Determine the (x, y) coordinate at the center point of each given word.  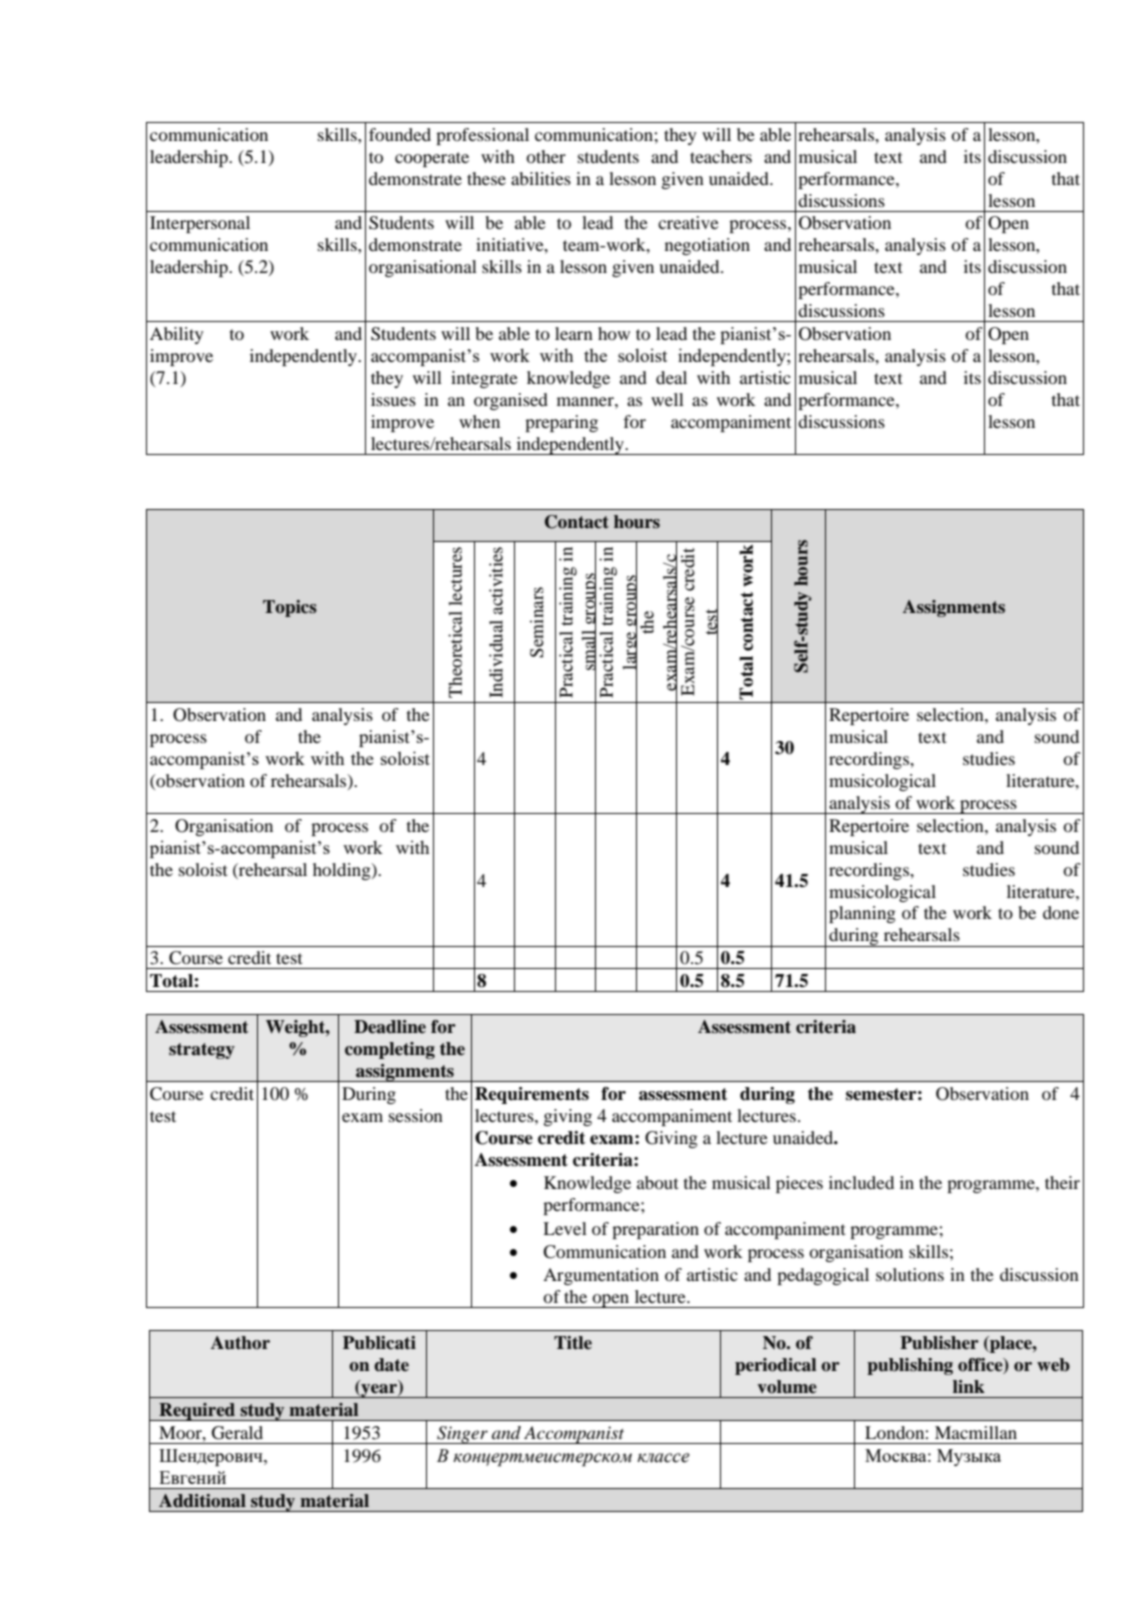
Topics (290, 608)
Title (573, 1343)
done (1061, 912)
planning (862, 914)
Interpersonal (200, 224)
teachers (721, 156)
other (546, 156)
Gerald (237, 1433)
